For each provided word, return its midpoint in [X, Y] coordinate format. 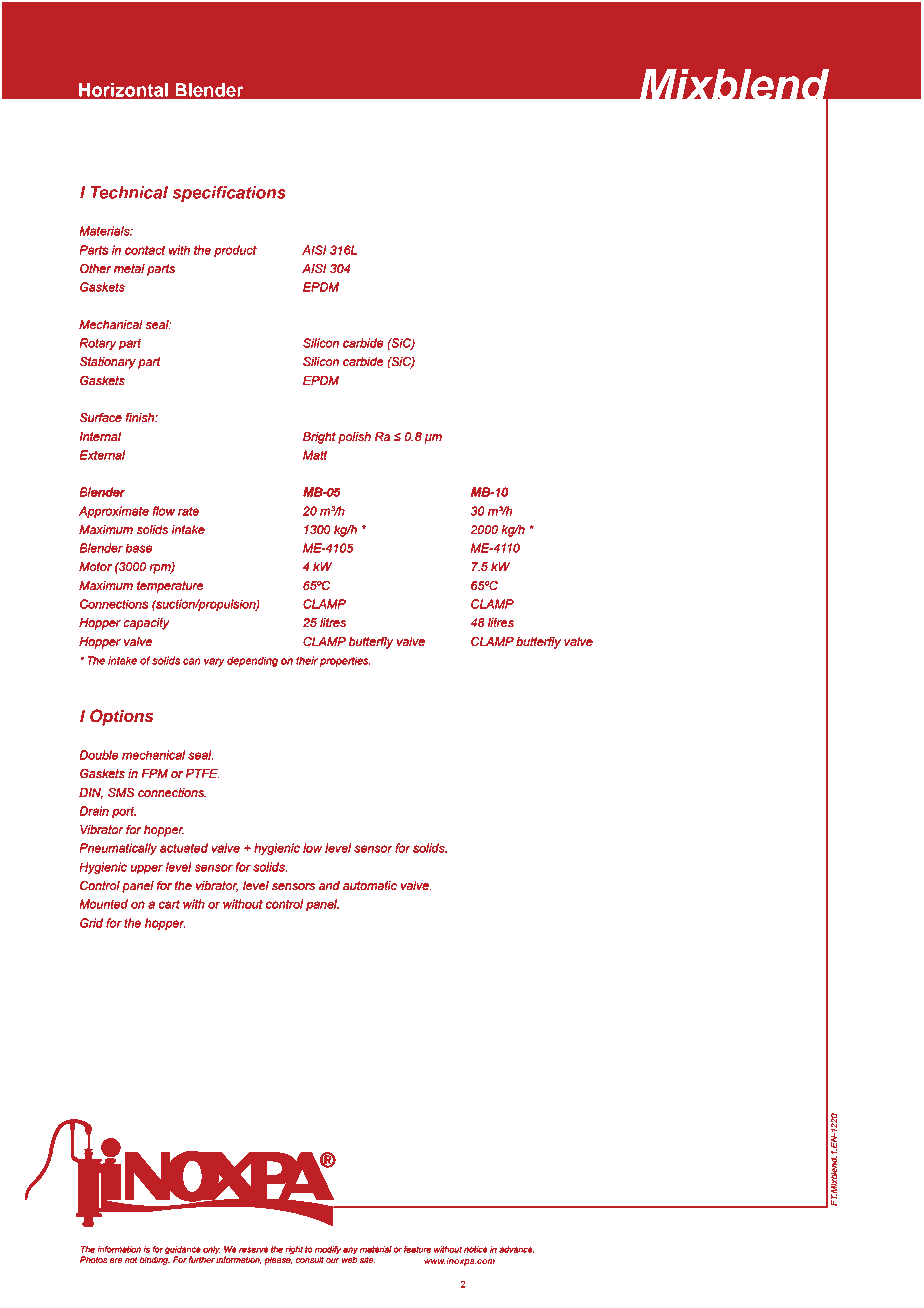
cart [169, 904]
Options [122, 717]
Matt [315, 455]
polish [354, 438]
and [329, 885]
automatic [370, 886]
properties [345, 661]
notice [476, 1249]
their [307, 660]
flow [164, 511]
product [235, 251]
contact [145, 250]
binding [155, 1259]
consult [310, 1260]
